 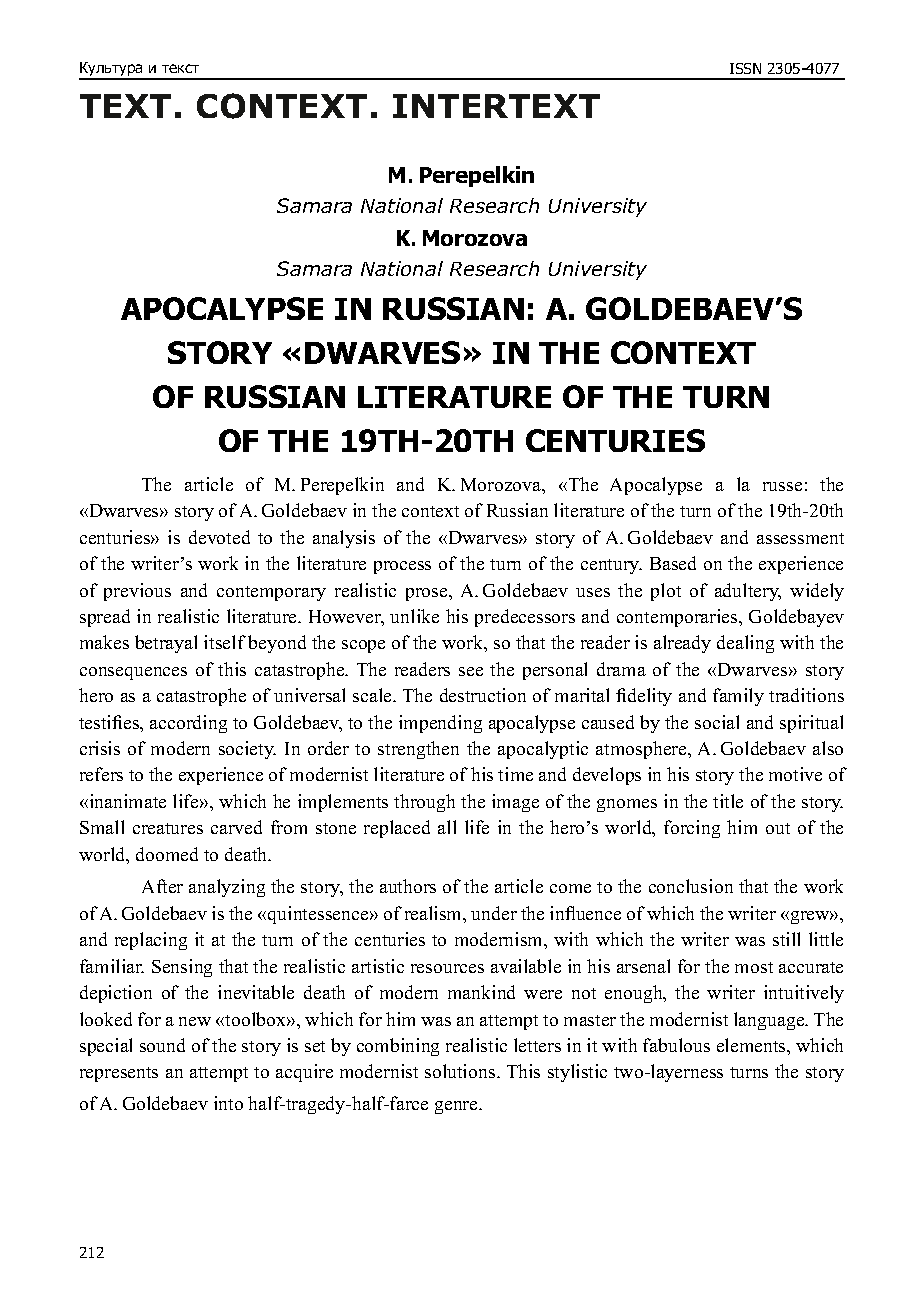 I want to click on assessment, so click(x=800, y=538).
